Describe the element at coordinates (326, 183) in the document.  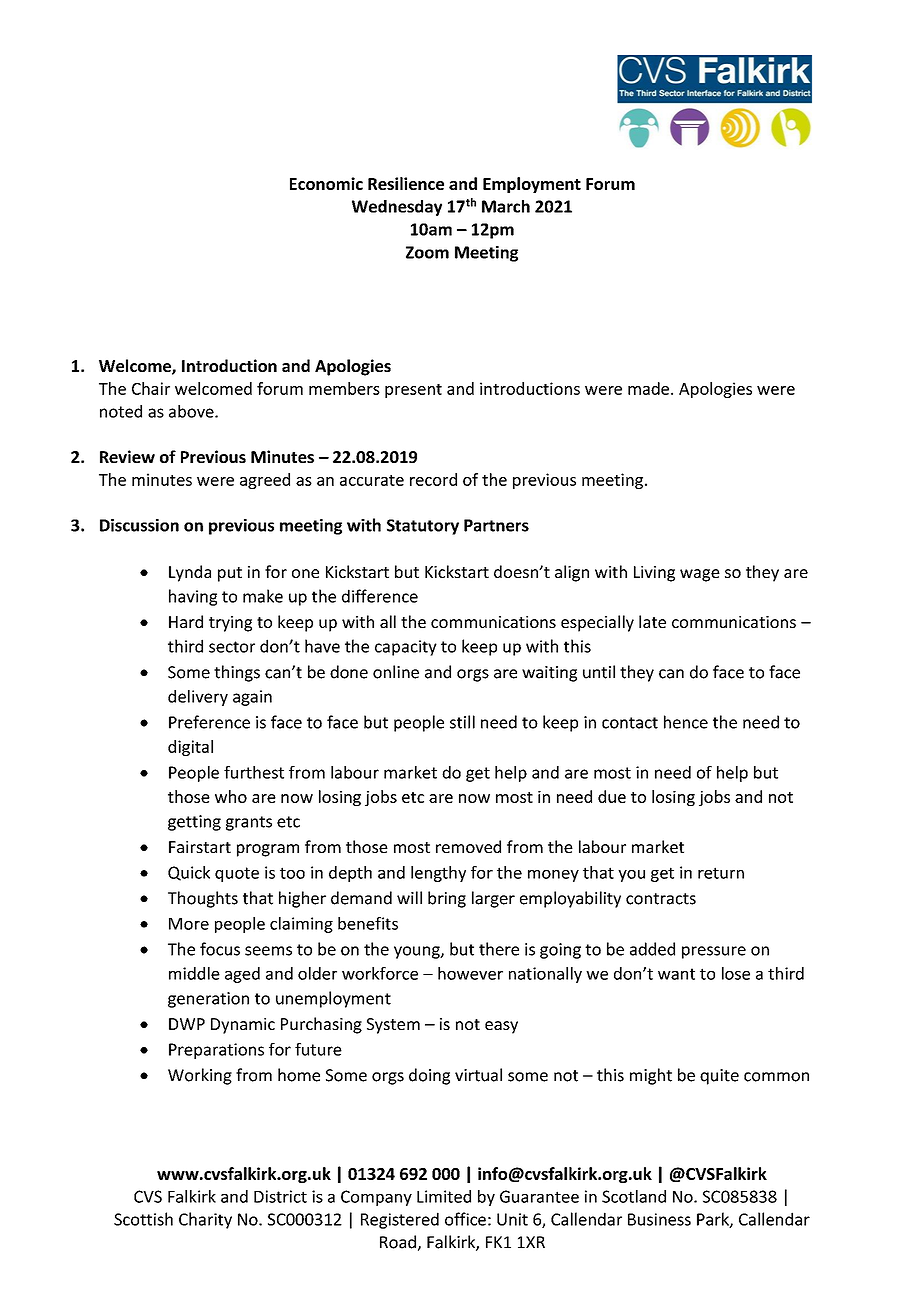
I see `Economic` at that location.
